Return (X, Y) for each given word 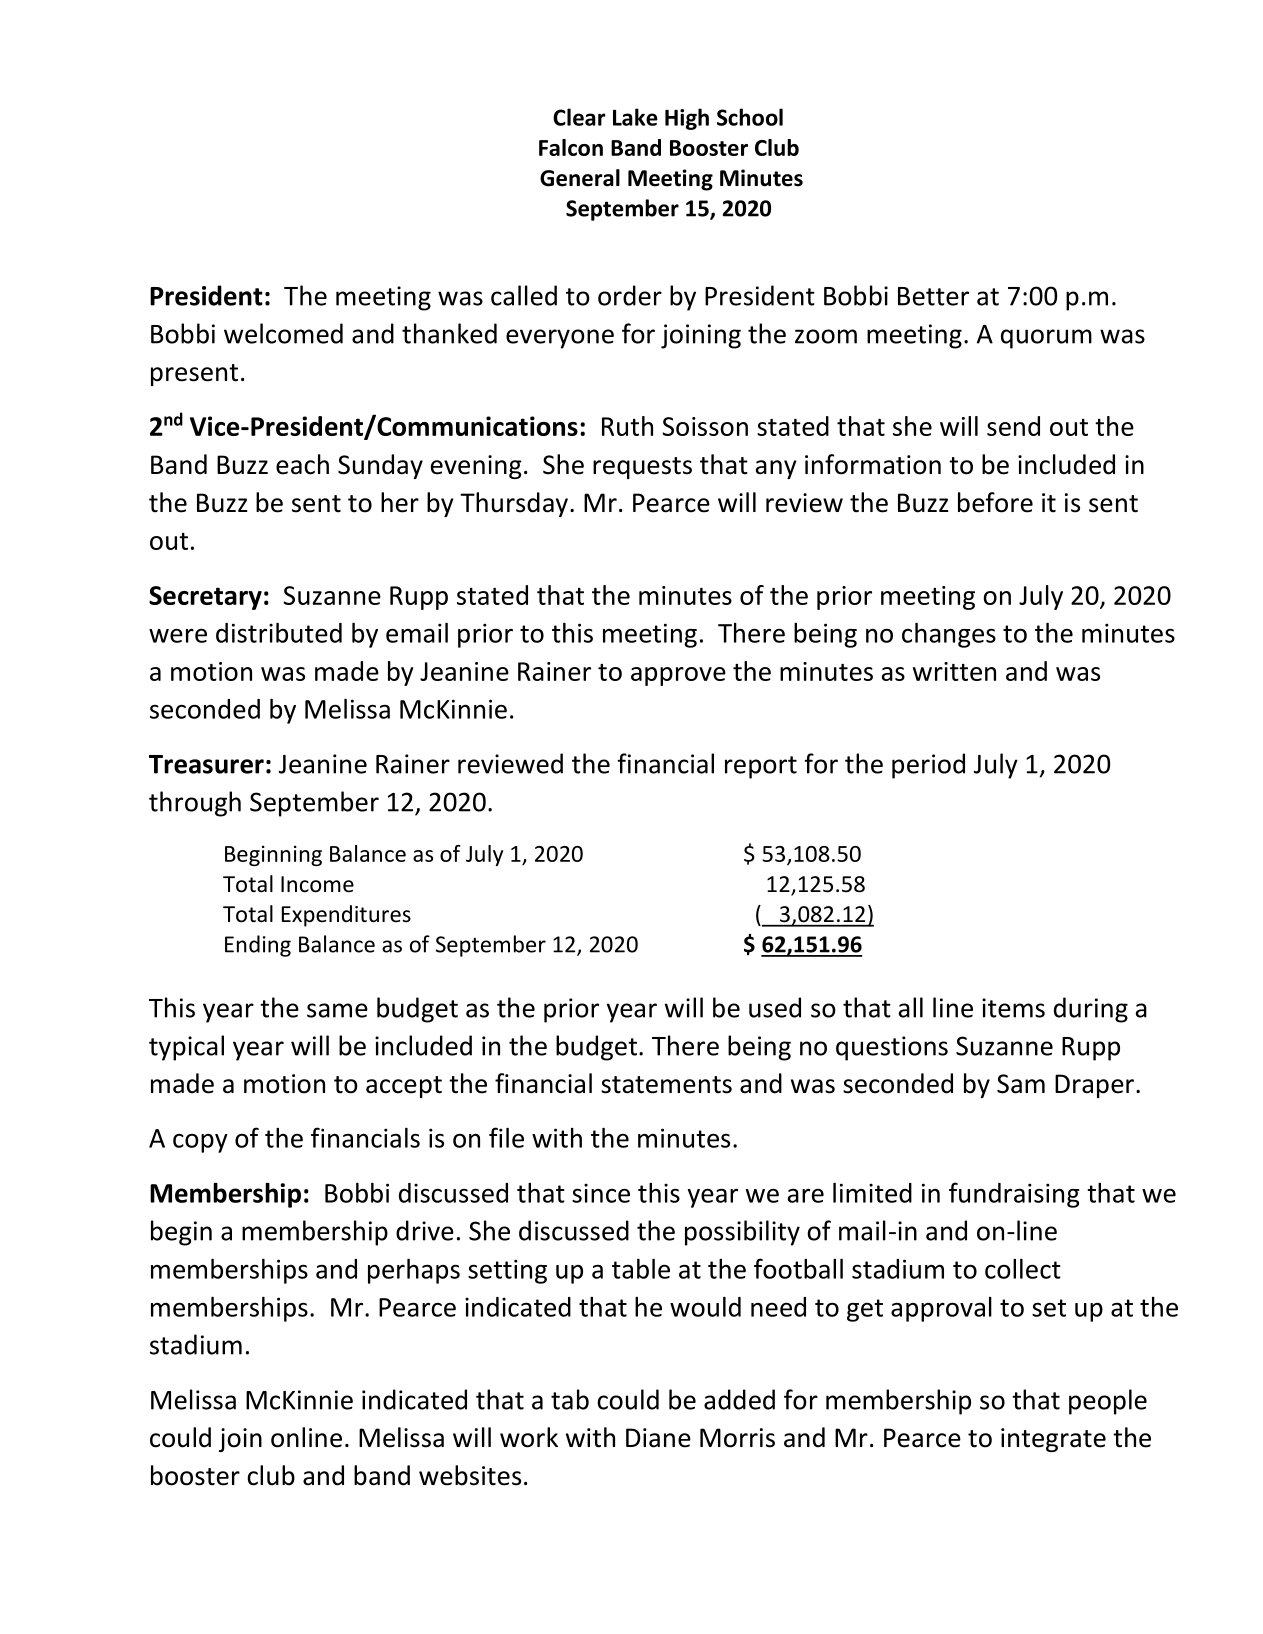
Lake (635, 117)
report (761, 767)
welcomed (283, 333)
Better (933, 296)
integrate (1053, 1440)
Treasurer (206, 764)
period (928, 766)
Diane (658, 1438)
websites (470, 1475)
